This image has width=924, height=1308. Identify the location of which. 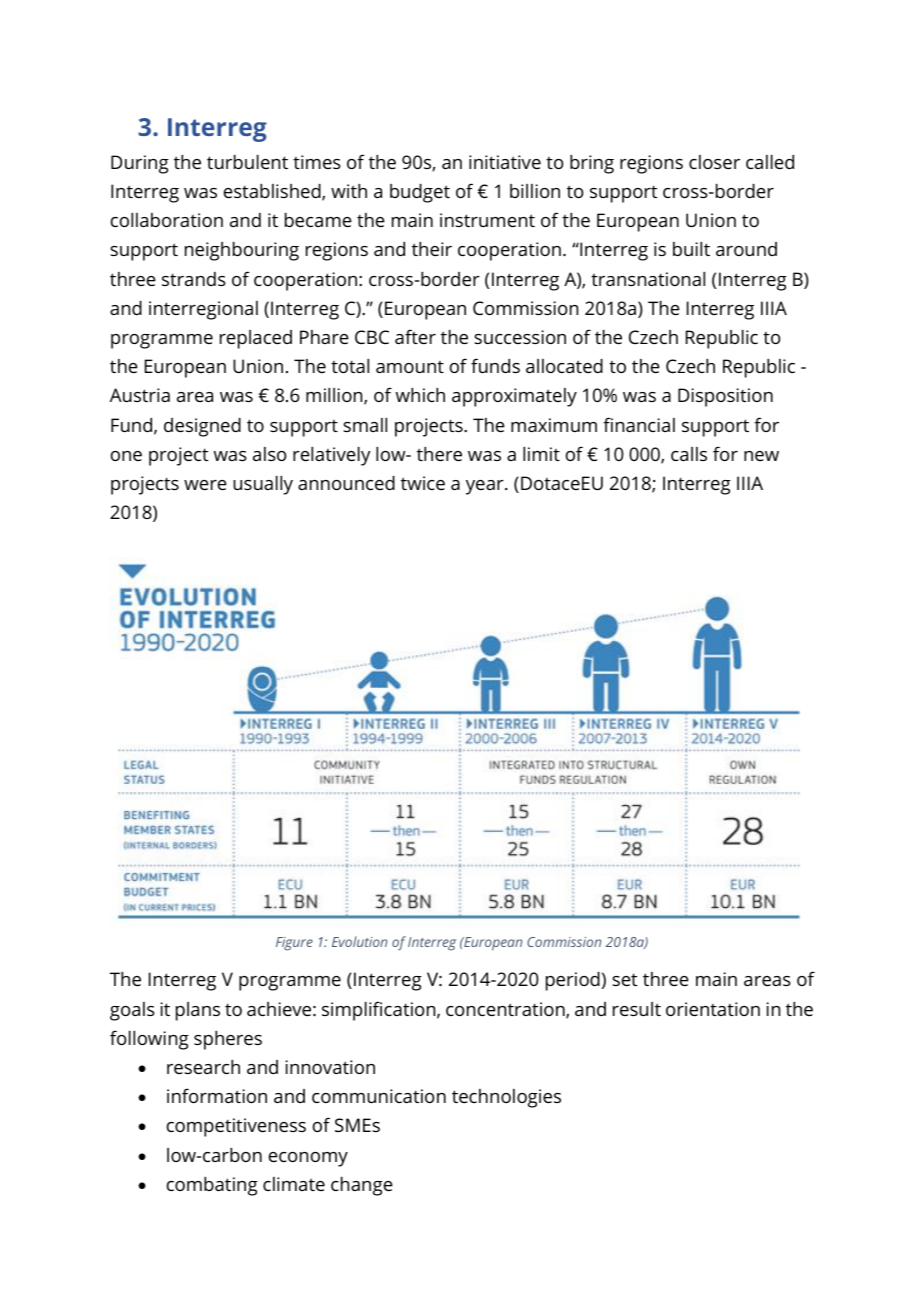
(420, 395).
